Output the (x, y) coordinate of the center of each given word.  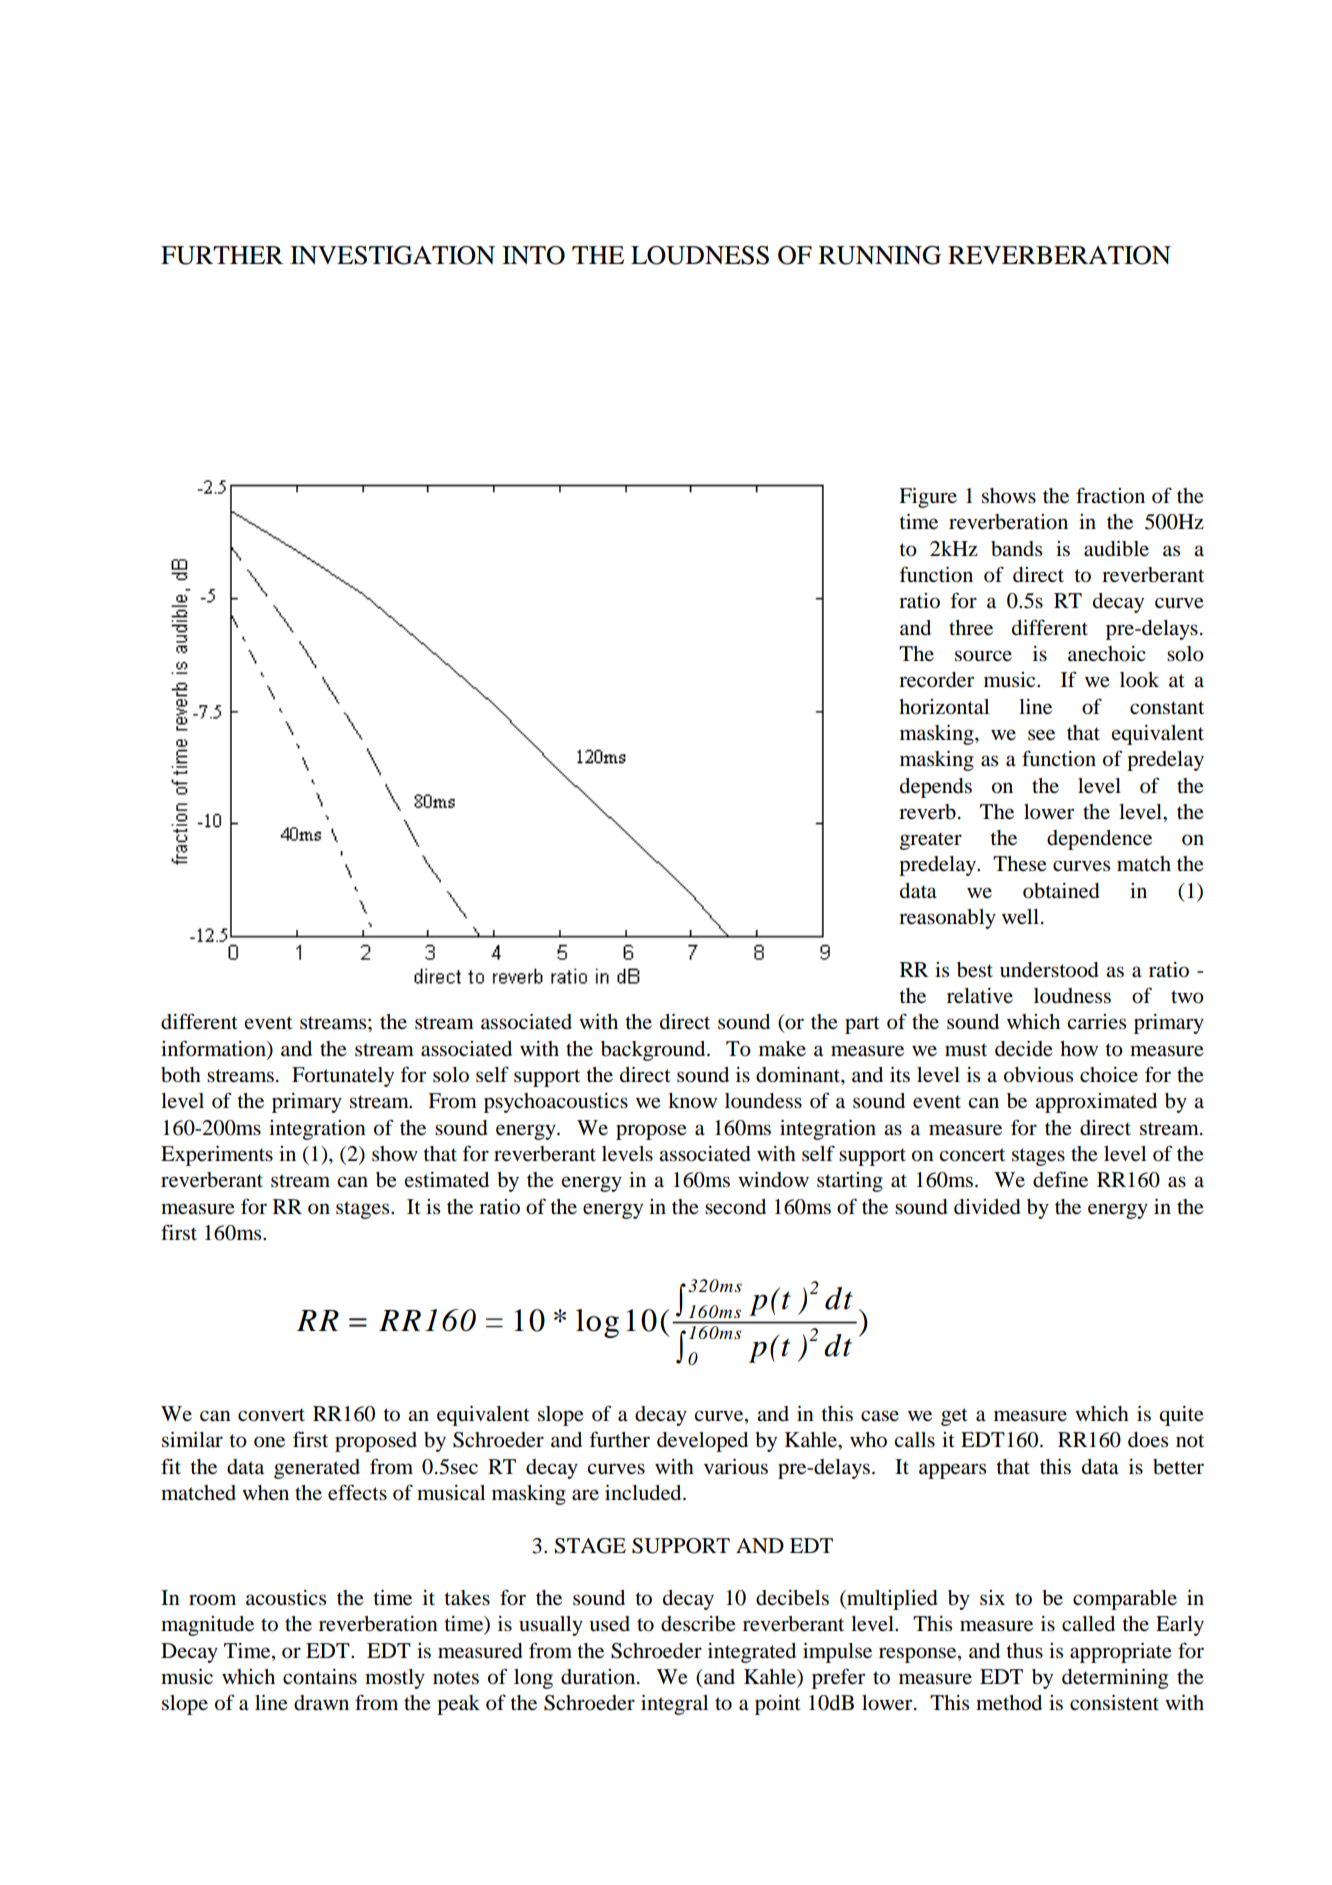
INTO (533, 255)
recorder (936, 680)
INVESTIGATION (392, 255)
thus (1024, 1650)
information (214, 1048)
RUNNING (880, 255)
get (954, 1417)
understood (1049, 970)
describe (698, 1624)
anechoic (1107, 654)
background (654, 1051)
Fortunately (343, 1077)
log (597, 1323)
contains (320, 1677)
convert (271, 1415)
